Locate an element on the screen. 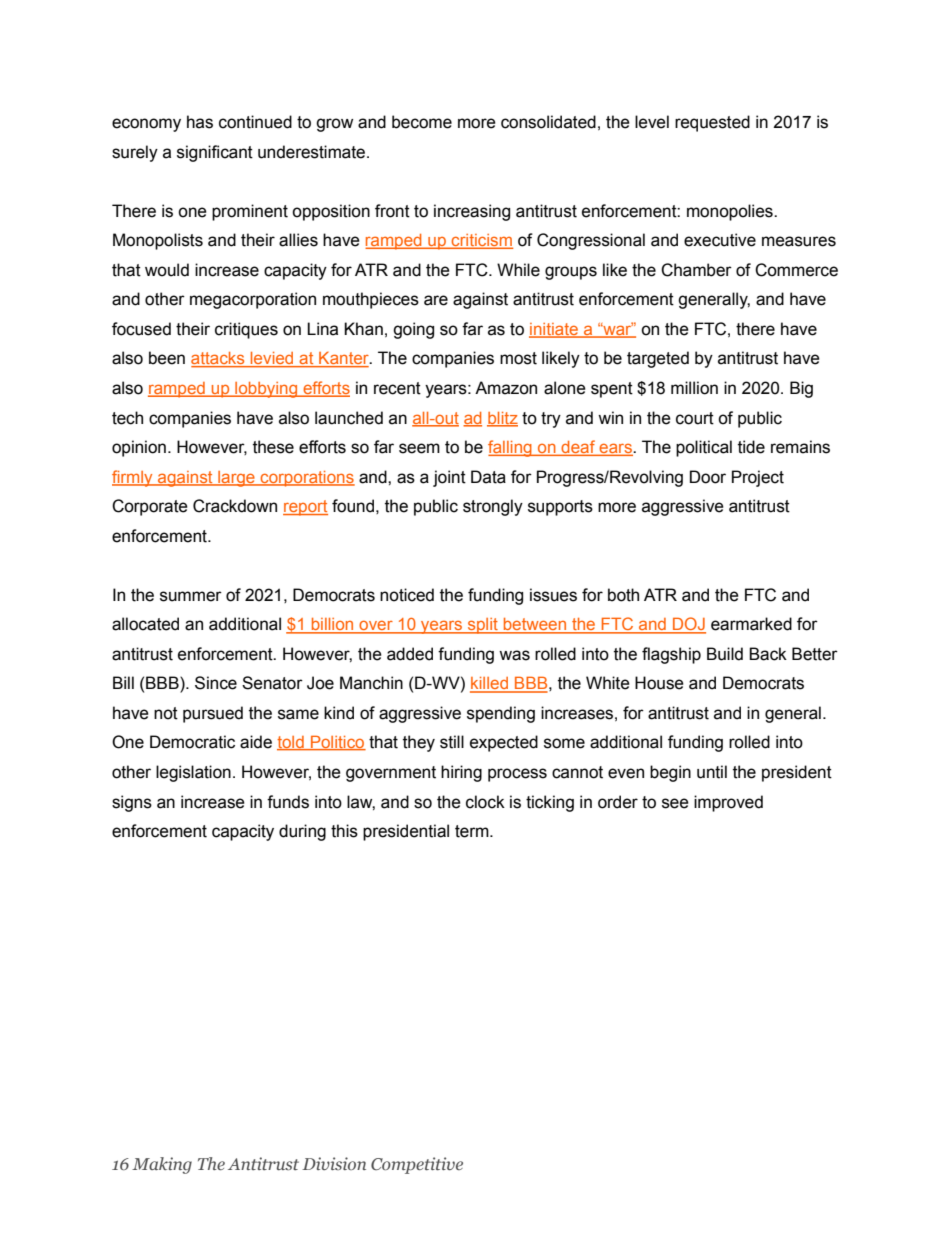 The height and width of the screenshot is (1233, 952). Making is located at coordinates (162, 1165).
